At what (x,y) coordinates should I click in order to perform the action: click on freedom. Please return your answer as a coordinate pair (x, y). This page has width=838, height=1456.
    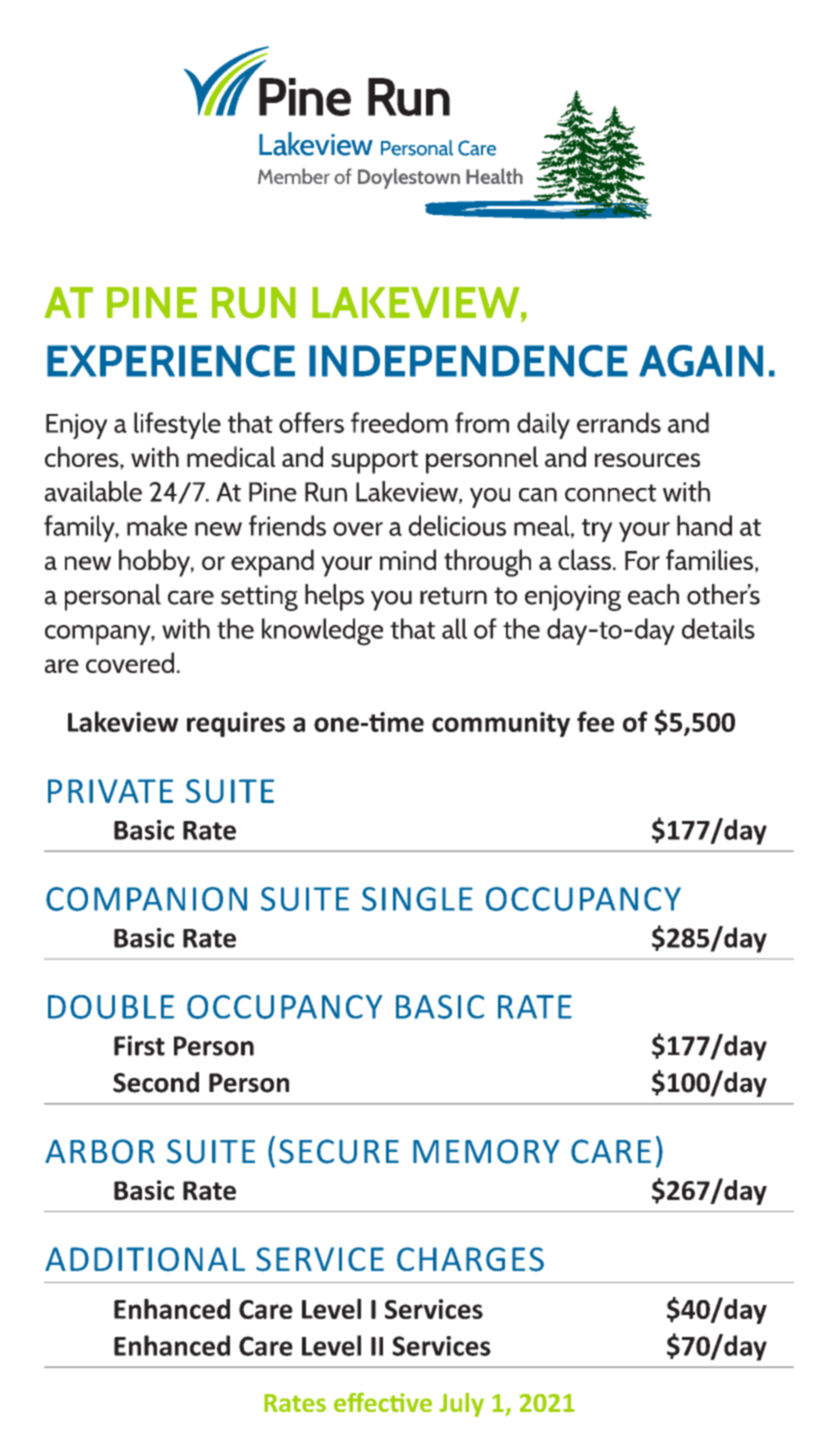
    Looking at the image, I should click on (399, 422).
